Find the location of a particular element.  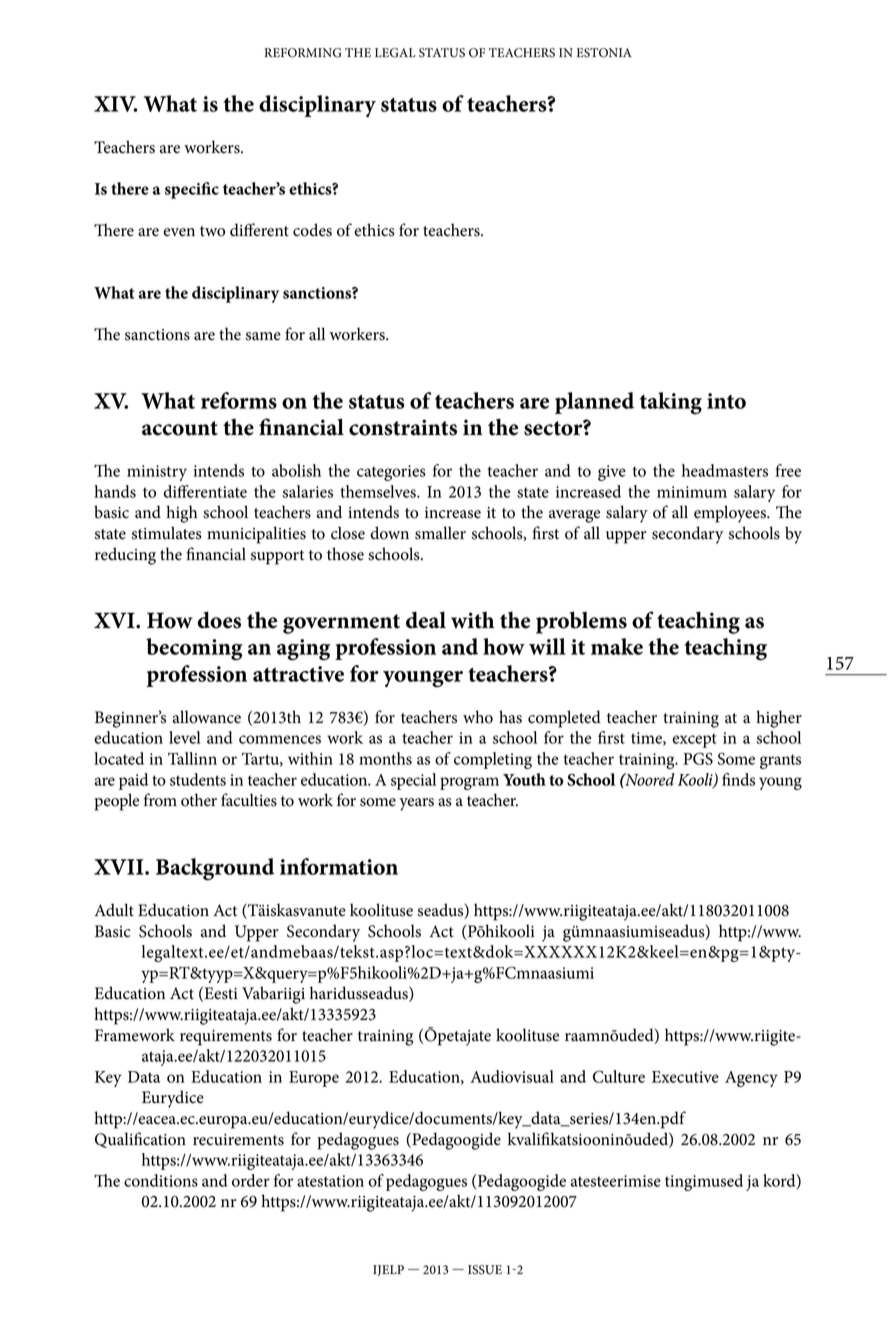

except is located at coordinates (694, 741).
